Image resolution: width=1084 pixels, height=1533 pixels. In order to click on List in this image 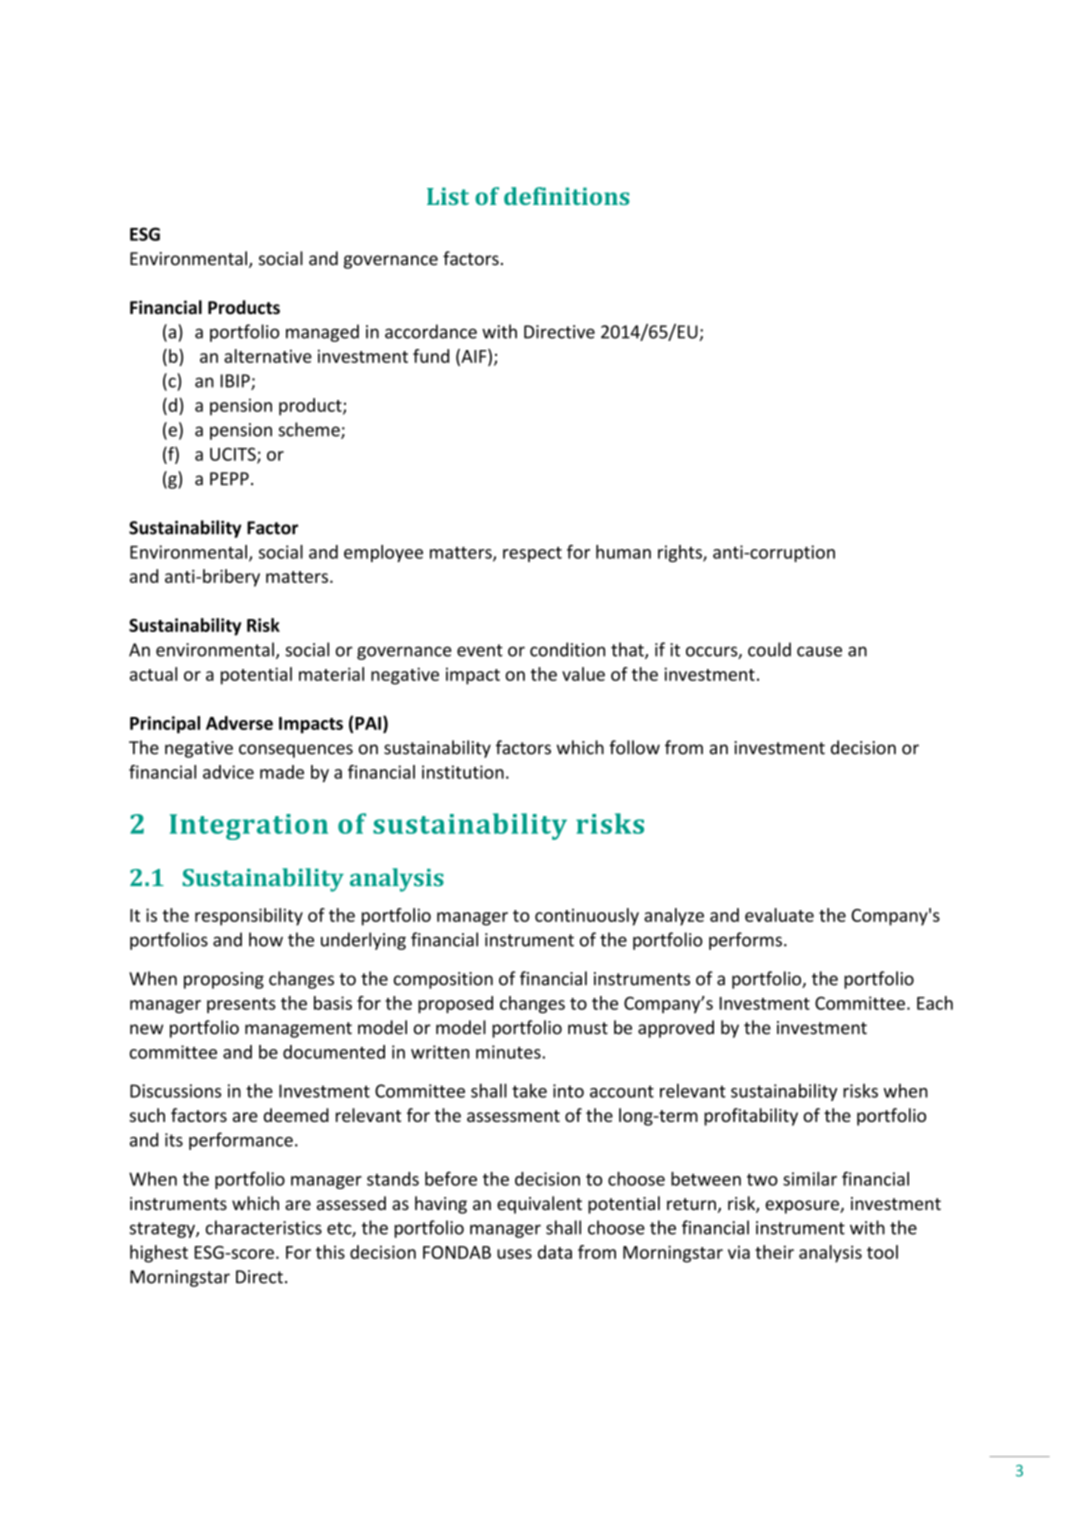, I will do `click(448, 196)`.
